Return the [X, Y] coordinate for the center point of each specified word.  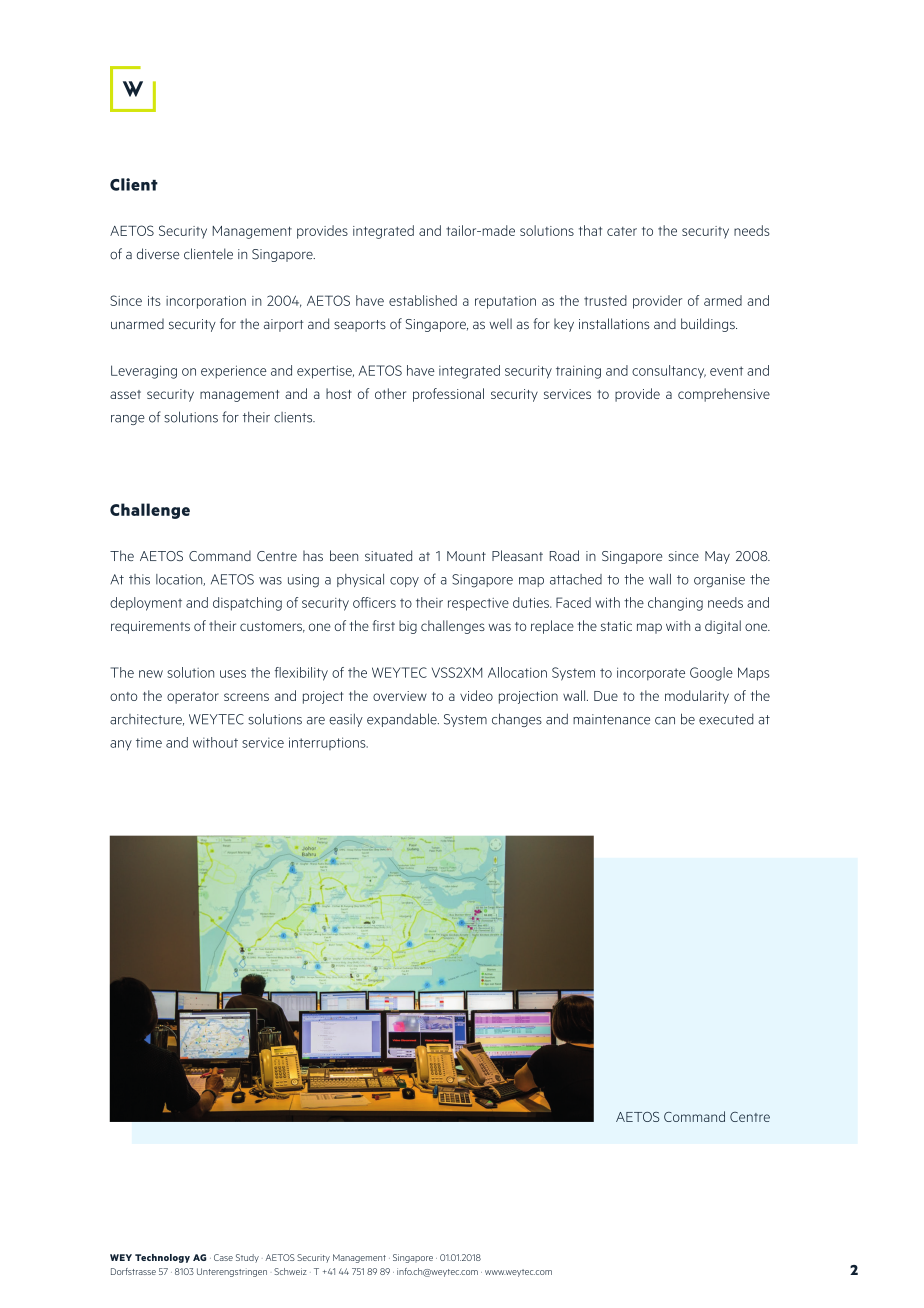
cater [622, 231]
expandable [403, 720]
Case [223, 1257]
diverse [158, 254]
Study [247, 1258]
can [665, 721]
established [423, 300]
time [149, 742]
